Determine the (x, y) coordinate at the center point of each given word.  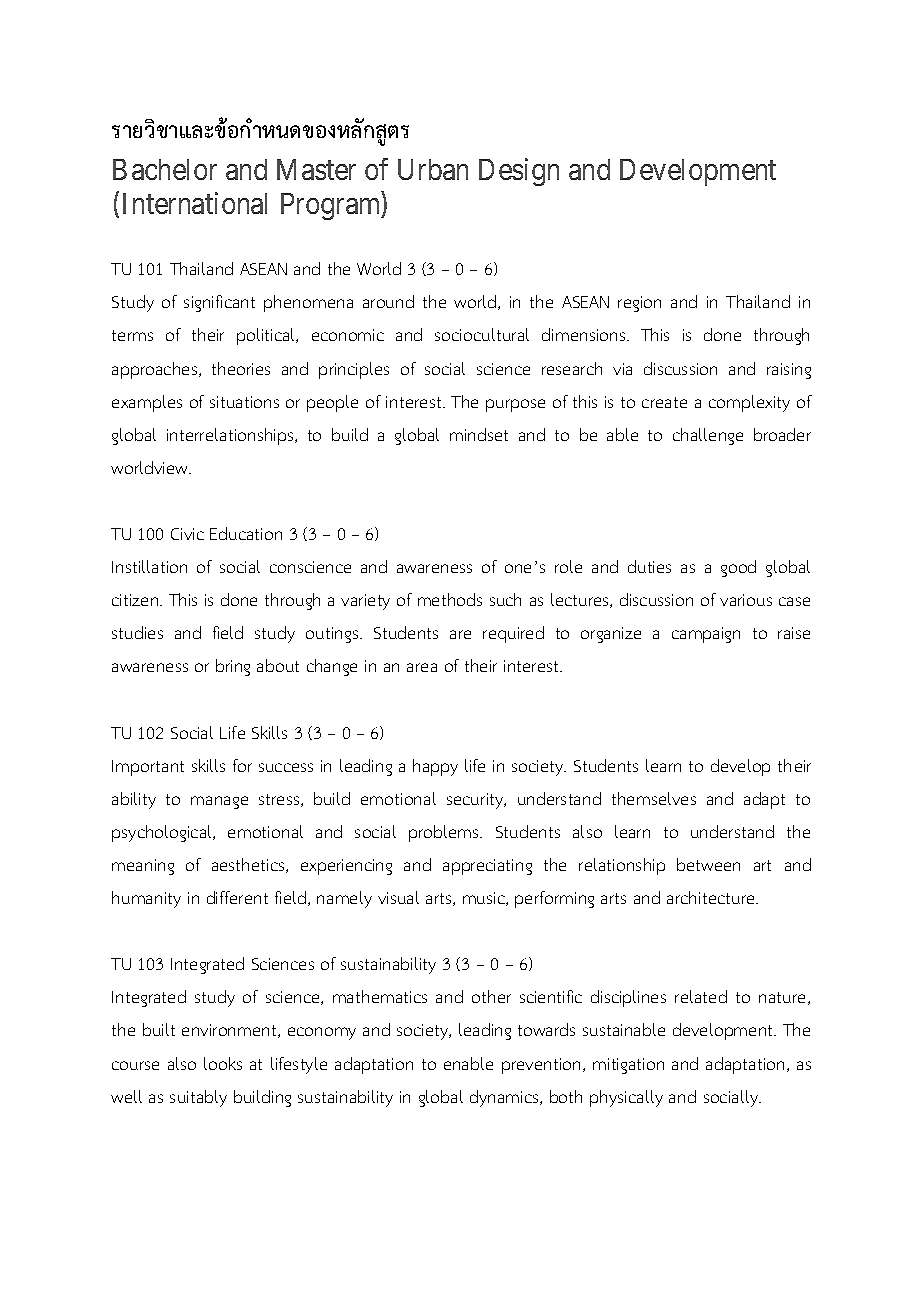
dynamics (505, 1098)
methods (450, 599)
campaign (706, 635)
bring (233, 667)
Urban (433, 169)
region (639, 304)
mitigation (628, 1066)
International (195, 203)
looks (223, 1063)
